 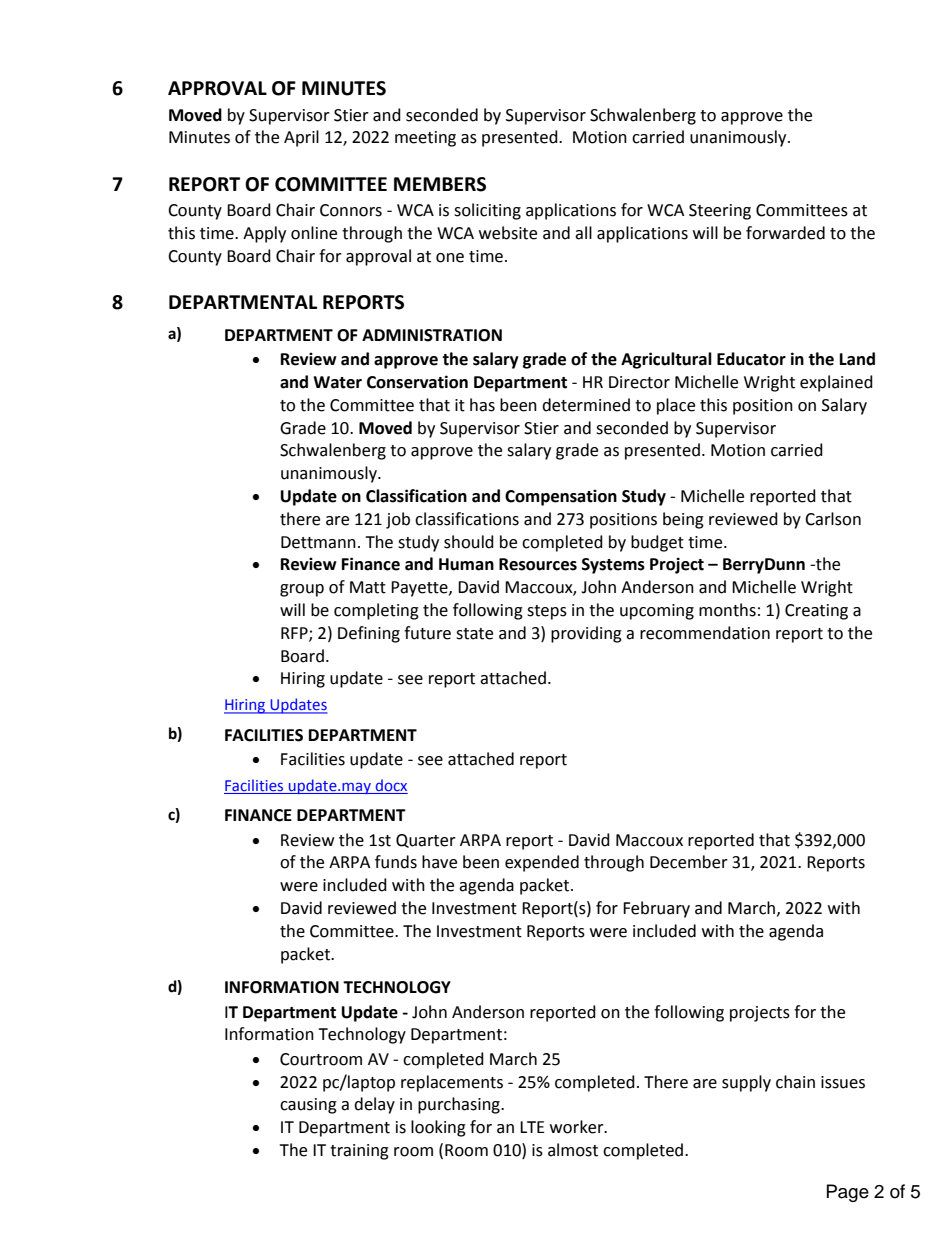 I want to click on almost, so click(x=573, y=1150).
